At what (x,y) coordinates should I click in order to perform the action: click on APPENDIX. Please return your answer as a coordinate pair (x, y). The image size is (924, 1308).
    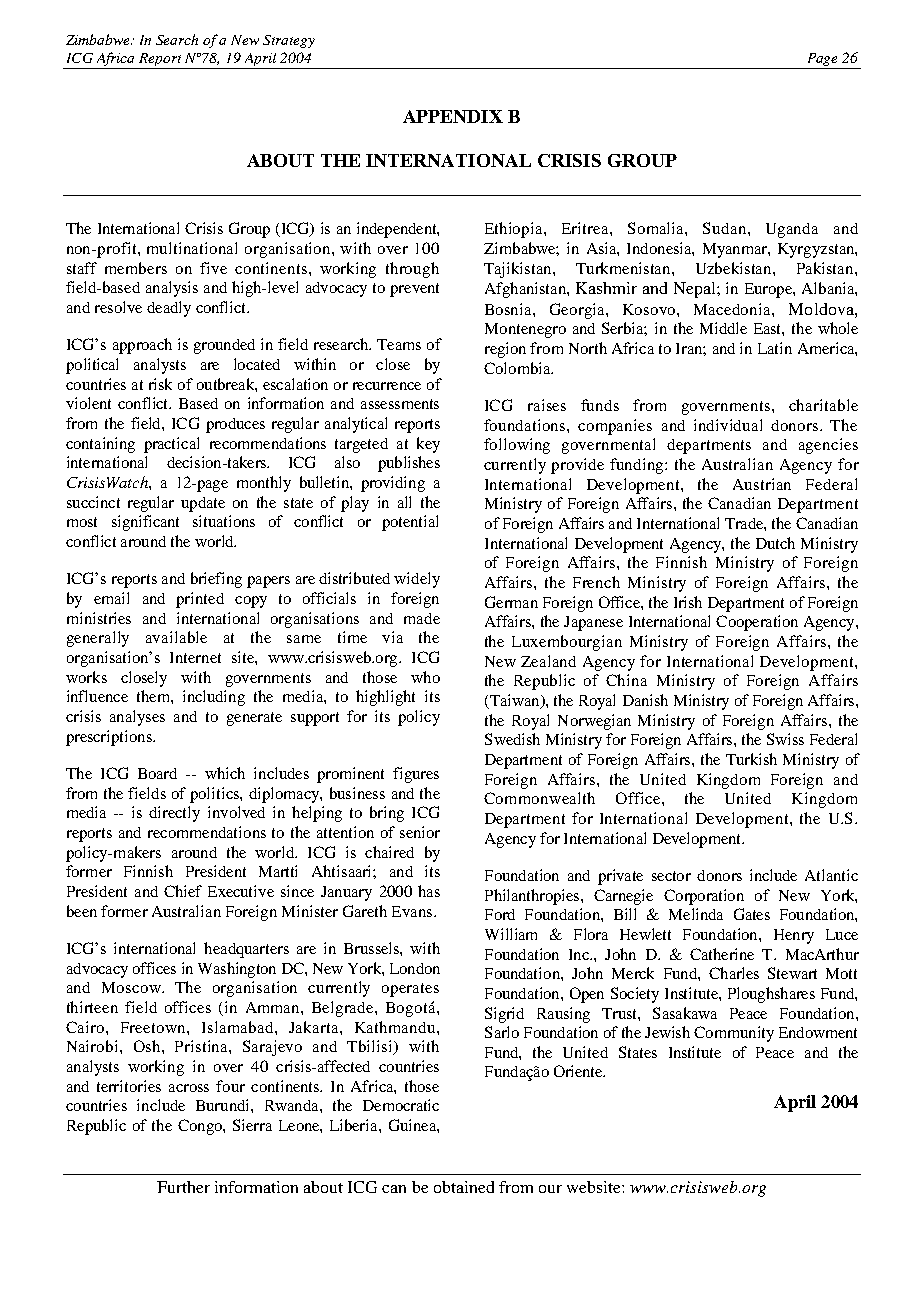
    Looking at the image, I should click on (453, 116).
